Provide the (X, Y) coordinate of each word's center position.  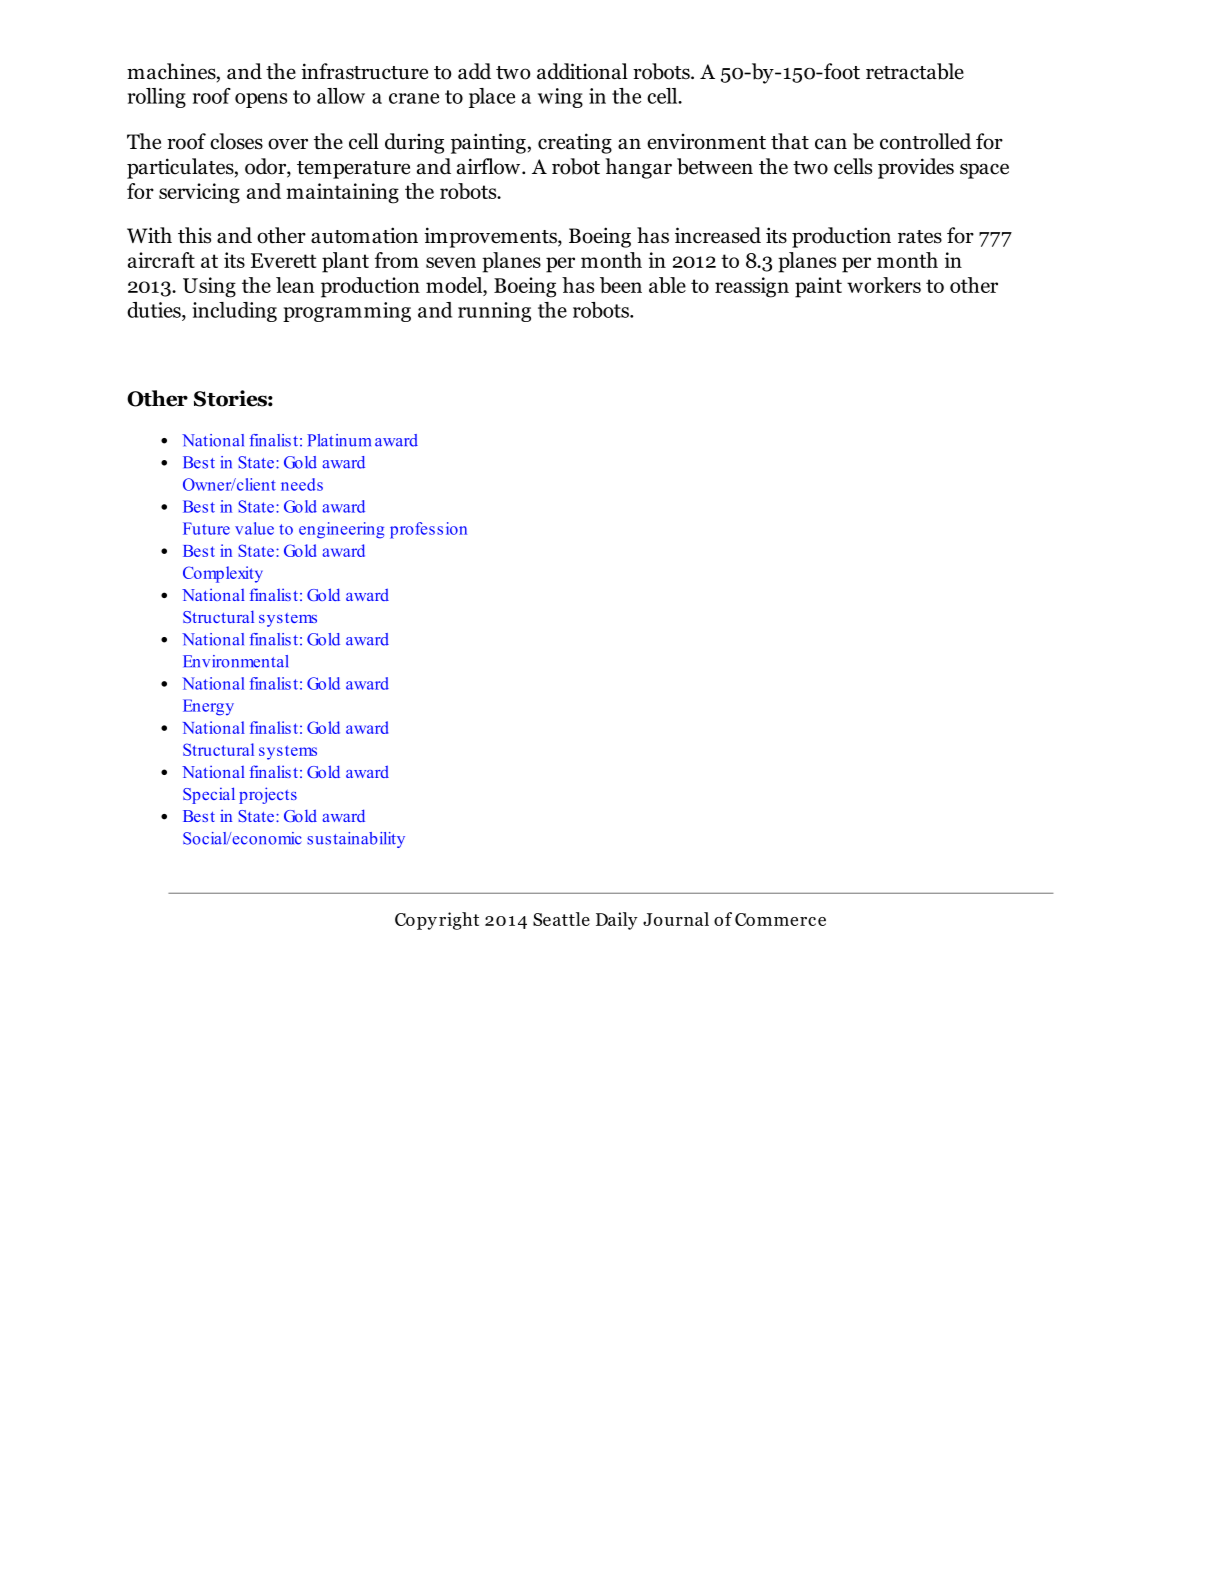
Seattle (561, 919)
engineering (341, 530)
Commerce (780, 919)
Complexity (223, 574)
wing (560, 98)
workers (884, 285)
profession (428, 530)
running (494, 312)
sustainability (356, 840)
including (234, 312)
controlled (925, 141)
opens (261, 100)
